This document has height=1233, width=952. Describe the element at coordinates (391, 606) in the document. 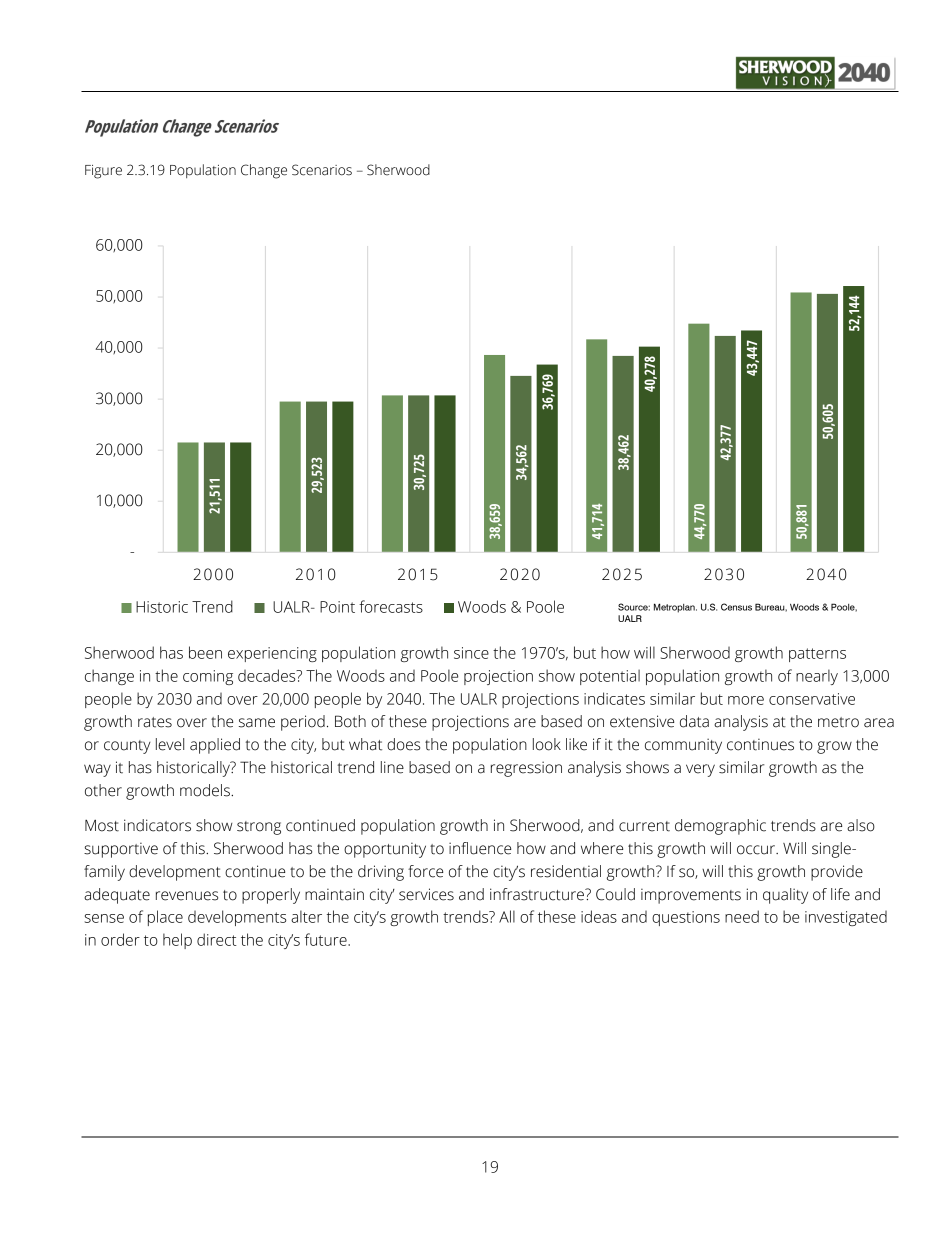

I see `forecasts` at that location.
